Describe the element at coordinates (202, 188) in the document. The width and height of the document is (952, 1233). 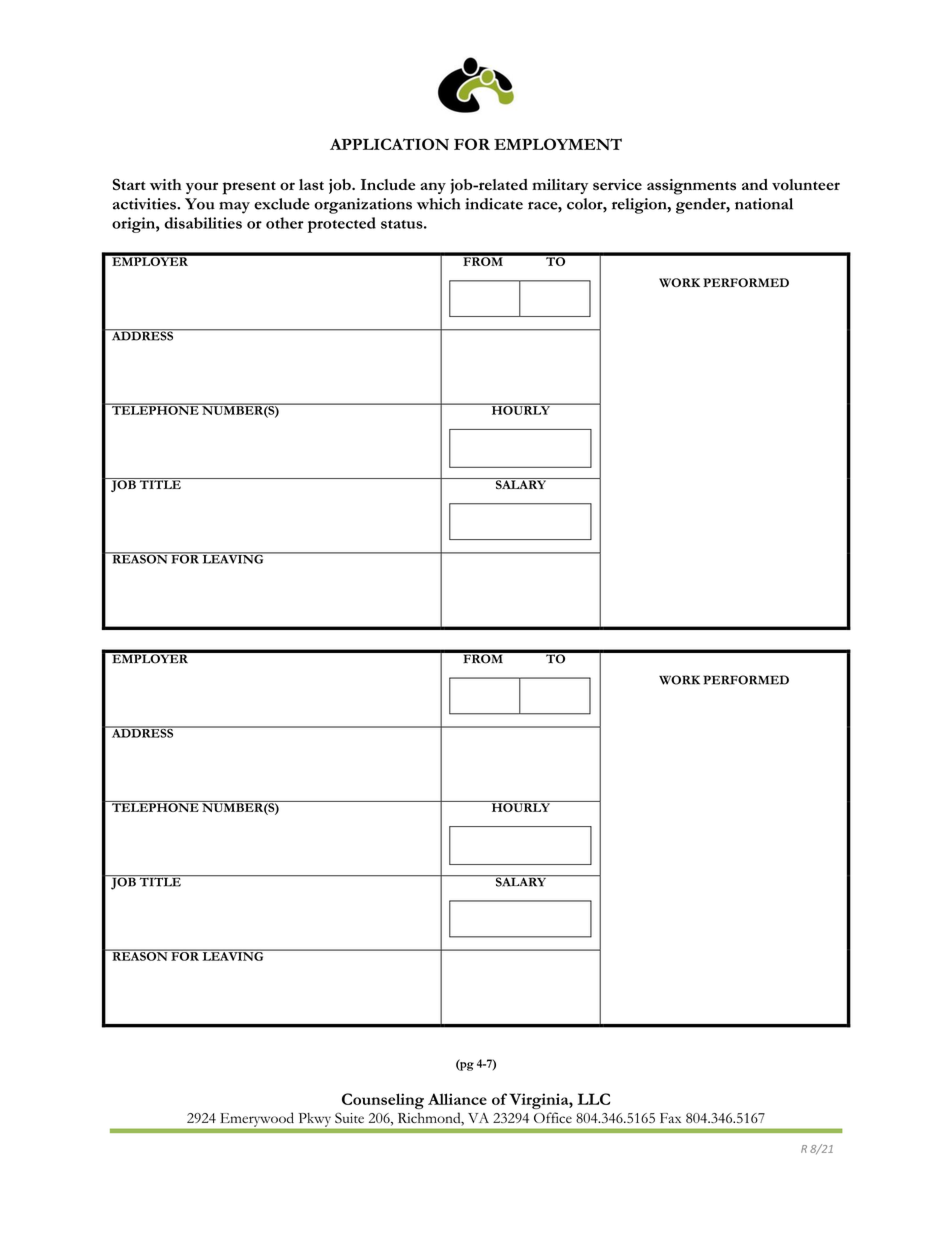
I see `your` at that location.
